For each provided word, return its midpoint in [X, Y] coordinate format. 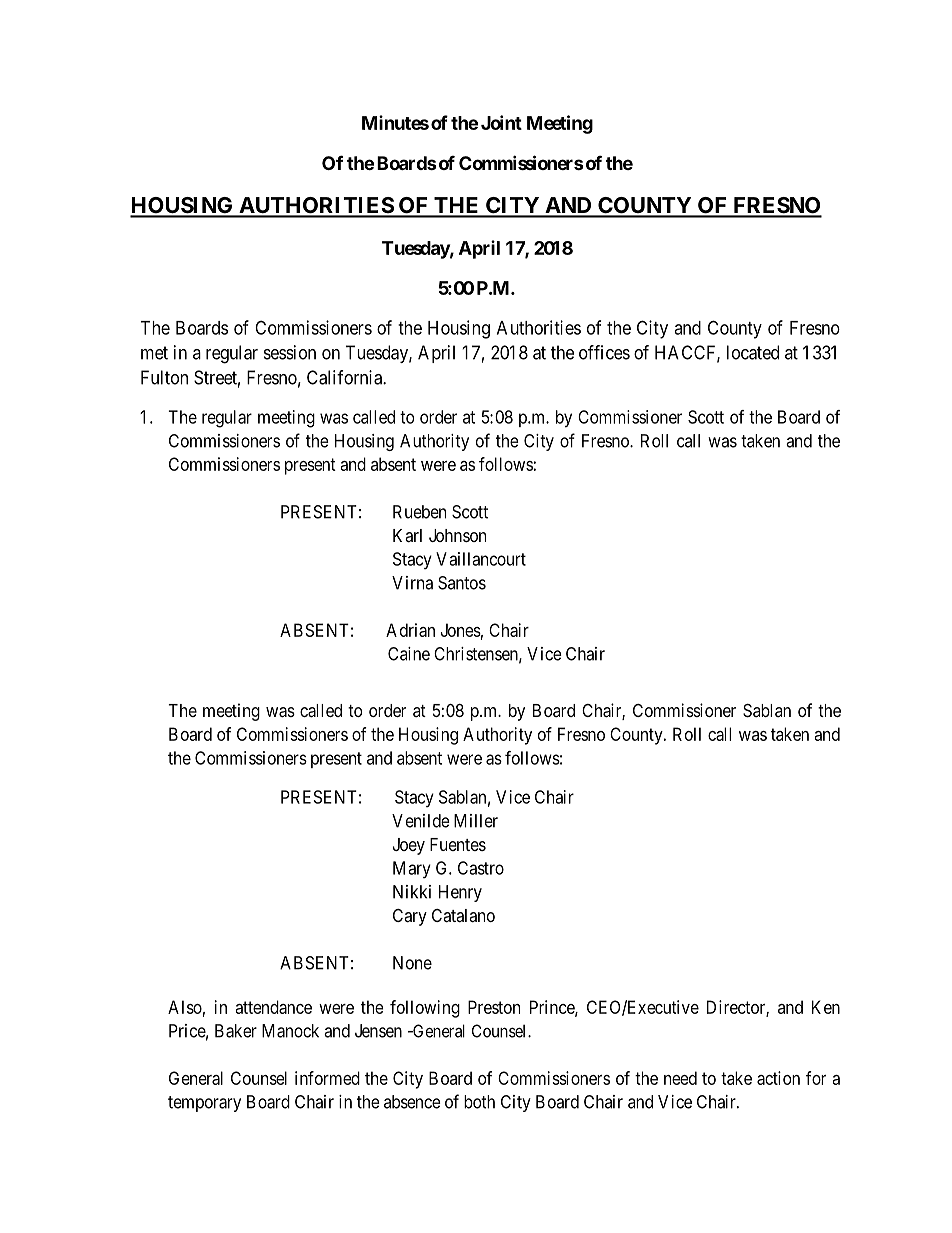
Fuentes [458, 844]
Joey [409, 846]
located [753, 352]
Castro [481, 868]
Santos [462, 583]
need [680, 1078]
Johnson [457, 535]
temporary [204, 1104]
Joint [501, 122]
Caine [409, 654]
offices [604, 352]
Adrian [410, 630]
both [479, 1102]
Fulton [164, 377]
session [290, 352]
